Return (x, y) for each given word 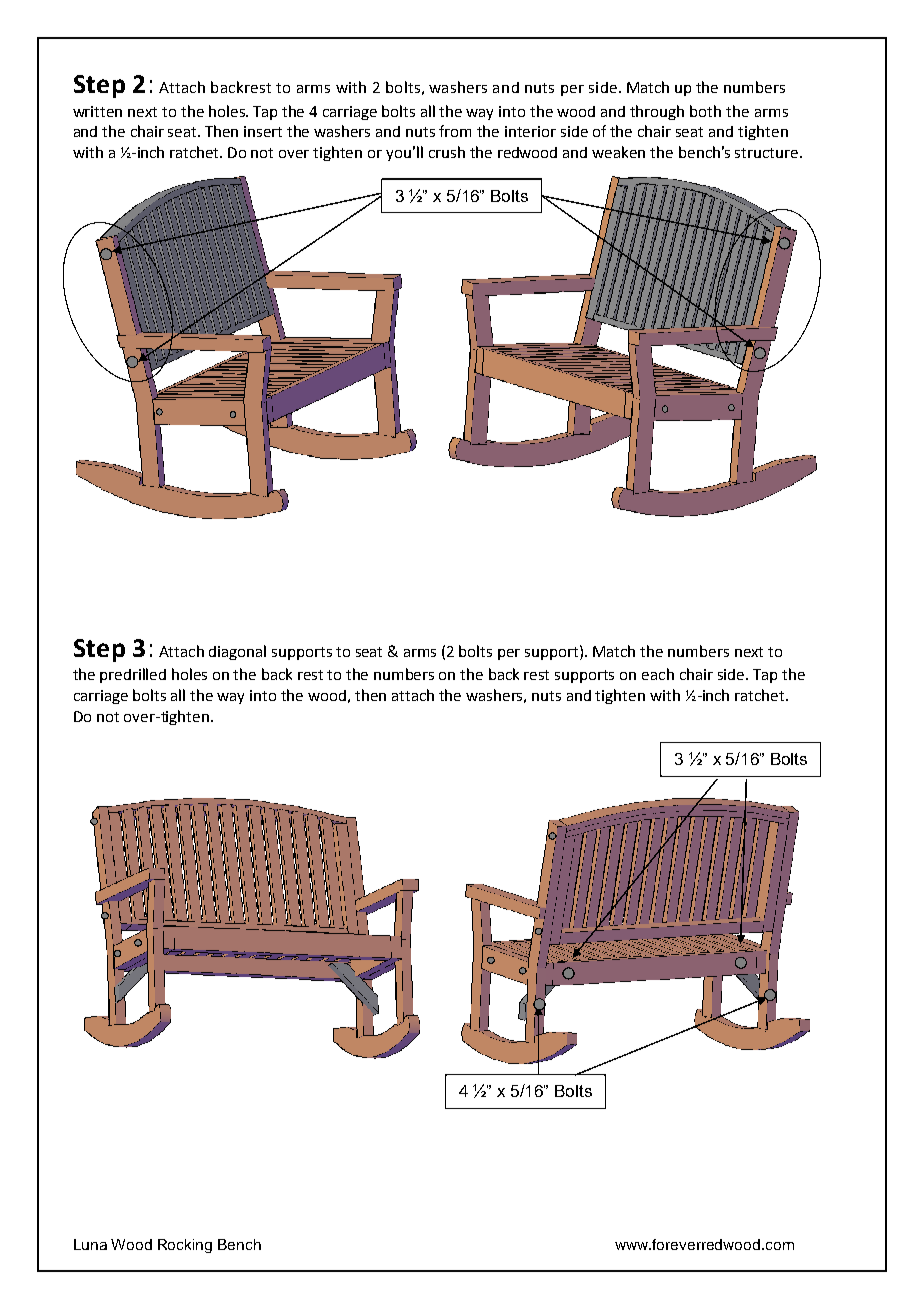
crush (447, 152)
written (97, 111)
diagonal (237, 652)
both (705, 111)
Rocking (185, 1246)
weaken (618, 152)
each (658, 674)
